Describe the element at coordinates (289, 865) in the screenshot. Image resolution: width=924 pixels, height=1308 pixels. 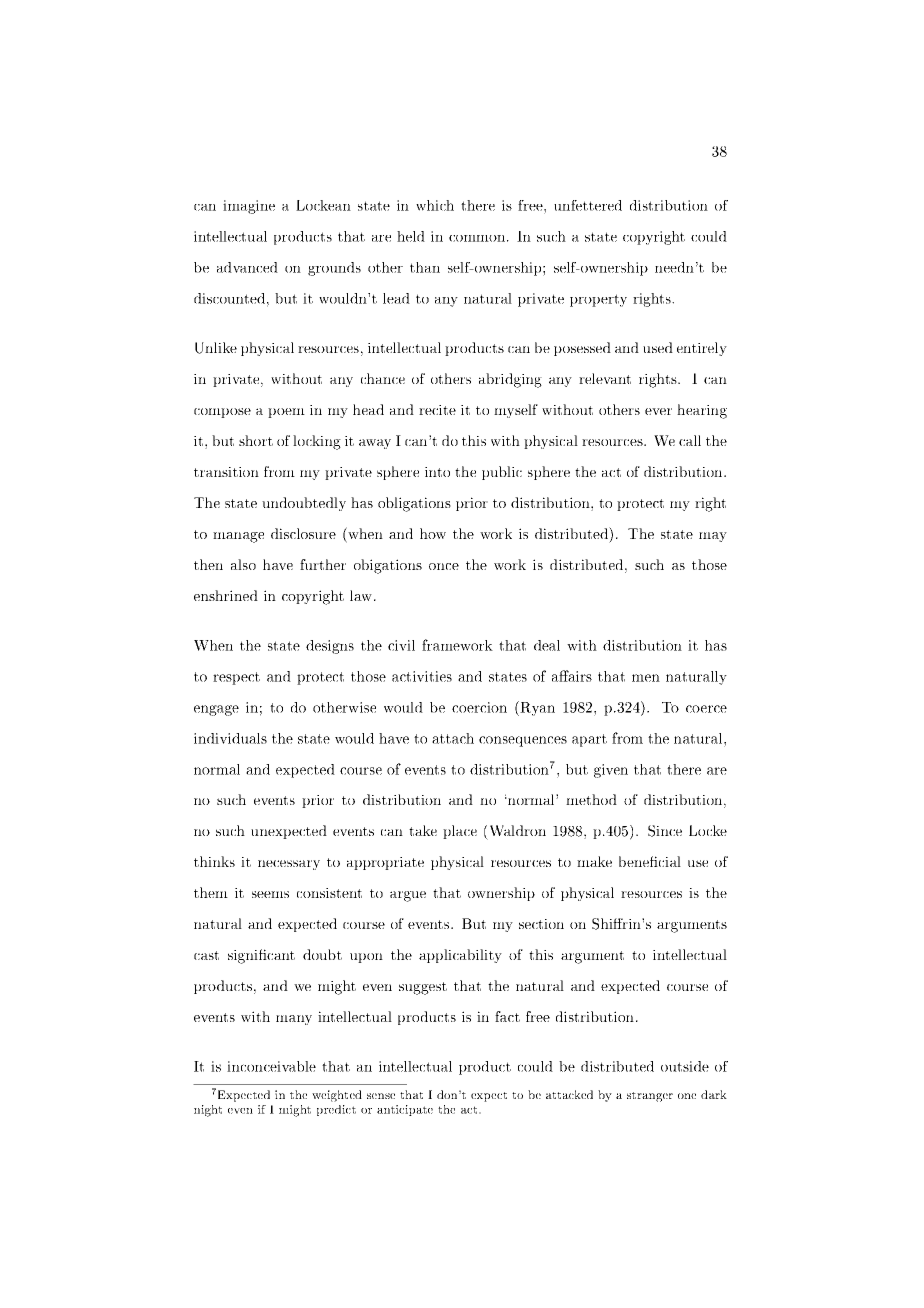
I see `necessary` at that location.
